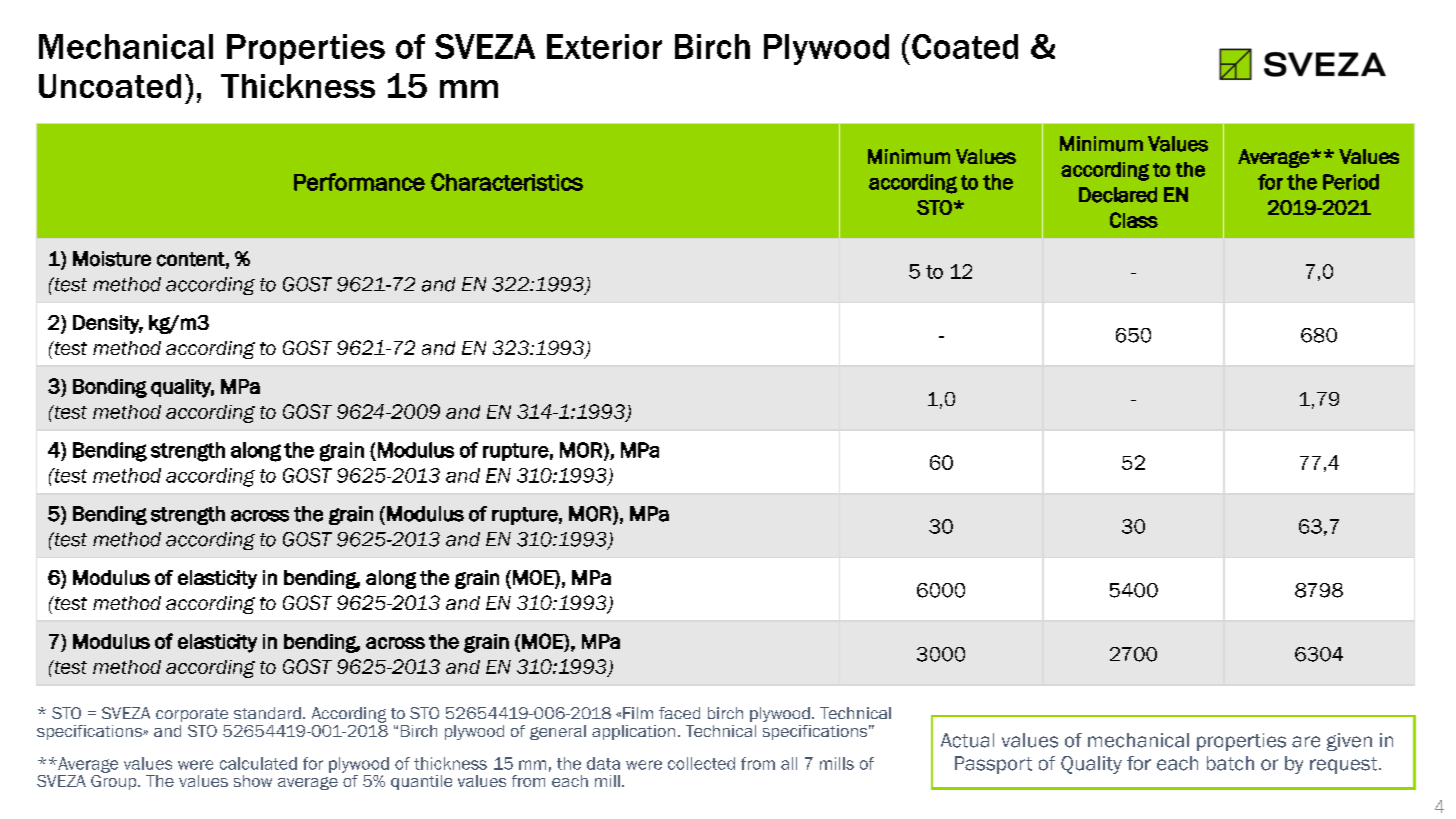 This screenshot has height=819, width=1456. What do you see at coordinates (258, 763) in the screenshot?
I see `calculated` at bounding box center [258, 763].
